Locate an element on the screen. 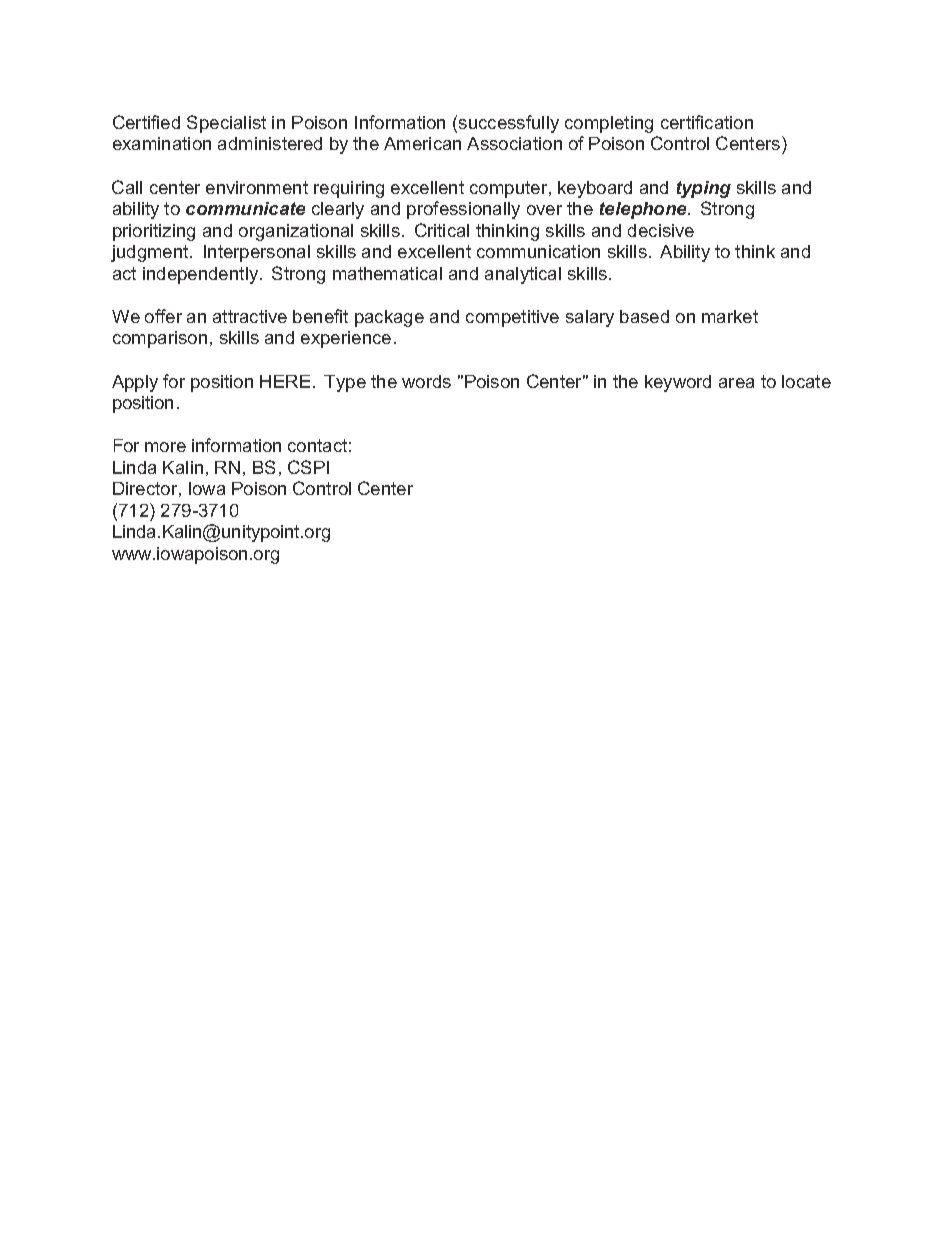 The height and width of the screenshot is (1233, 952). Specialist is located at coordinates (226, 124).
